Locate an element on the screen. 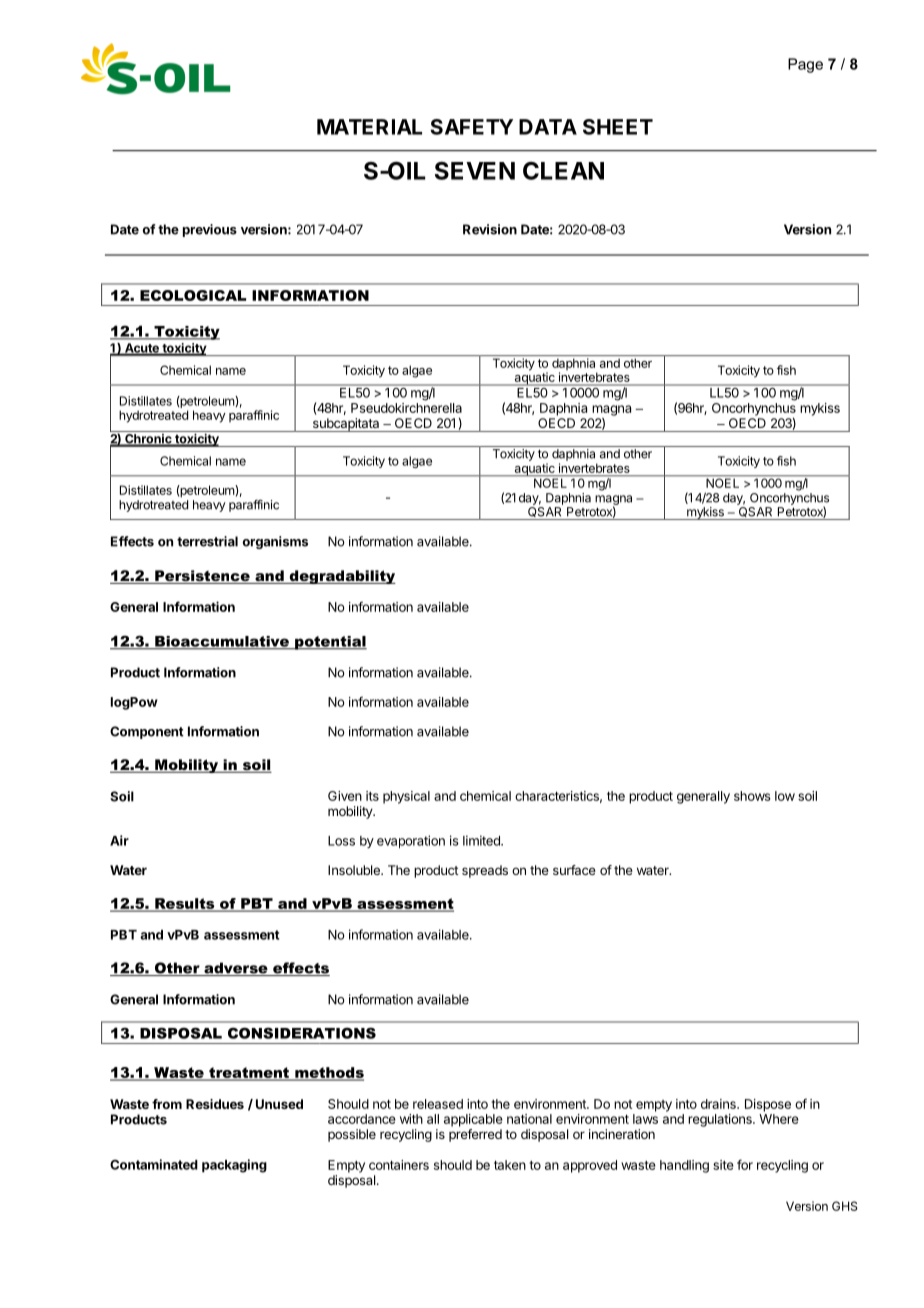 Image resolution: width=924 pixels, height=1308 pixels. Page is located at coordinates (805, 65).
